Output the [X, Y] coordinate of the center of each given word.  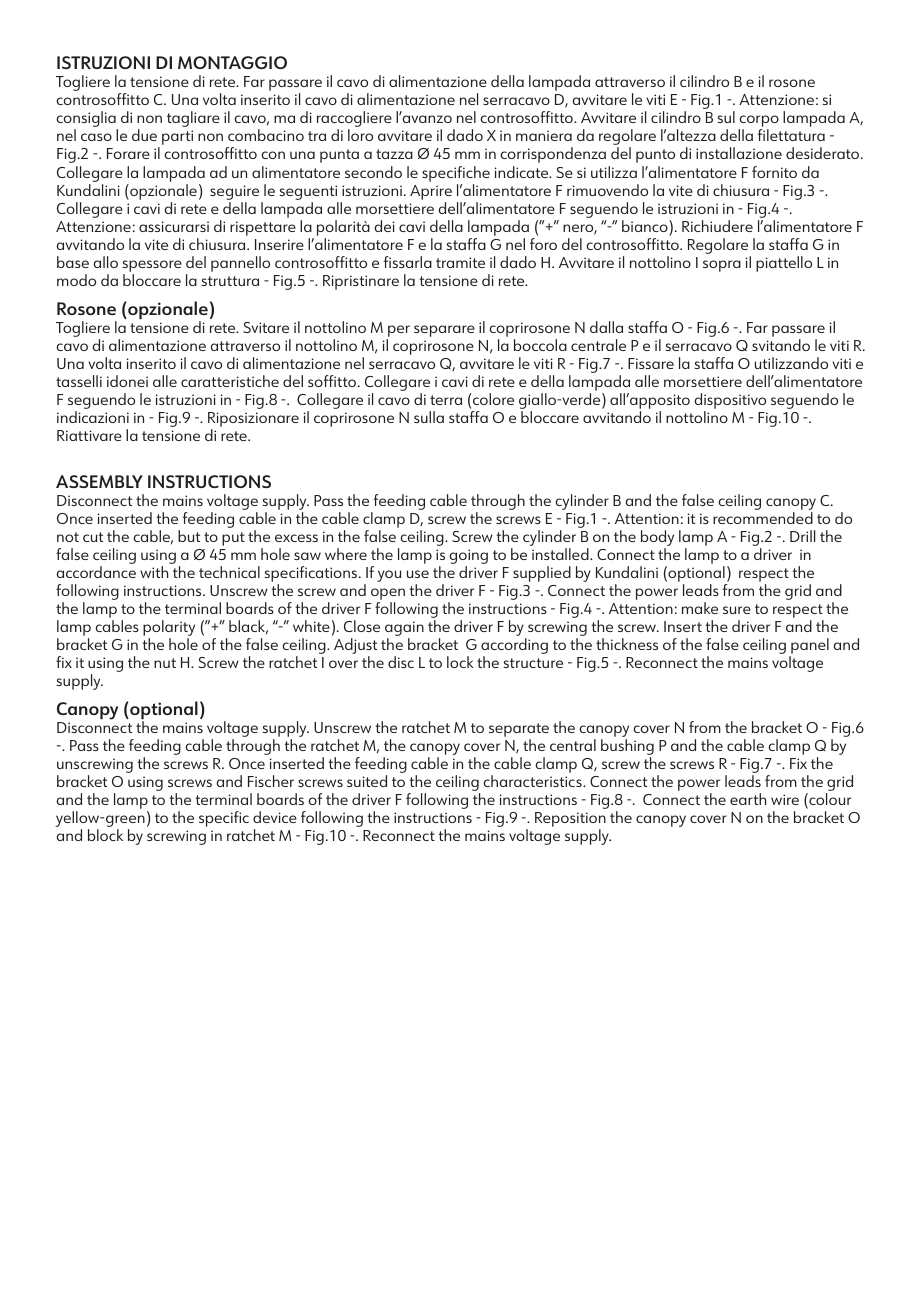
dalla [606, 327]
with [154, 572]
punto [655, 156]
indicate [523, 172]
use [418, 574]
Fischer [271, 781]
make [700, 608]
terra [446, 400]
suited [367, 781]
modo [76, 280]
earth [748, 799]
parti [177, 137]
